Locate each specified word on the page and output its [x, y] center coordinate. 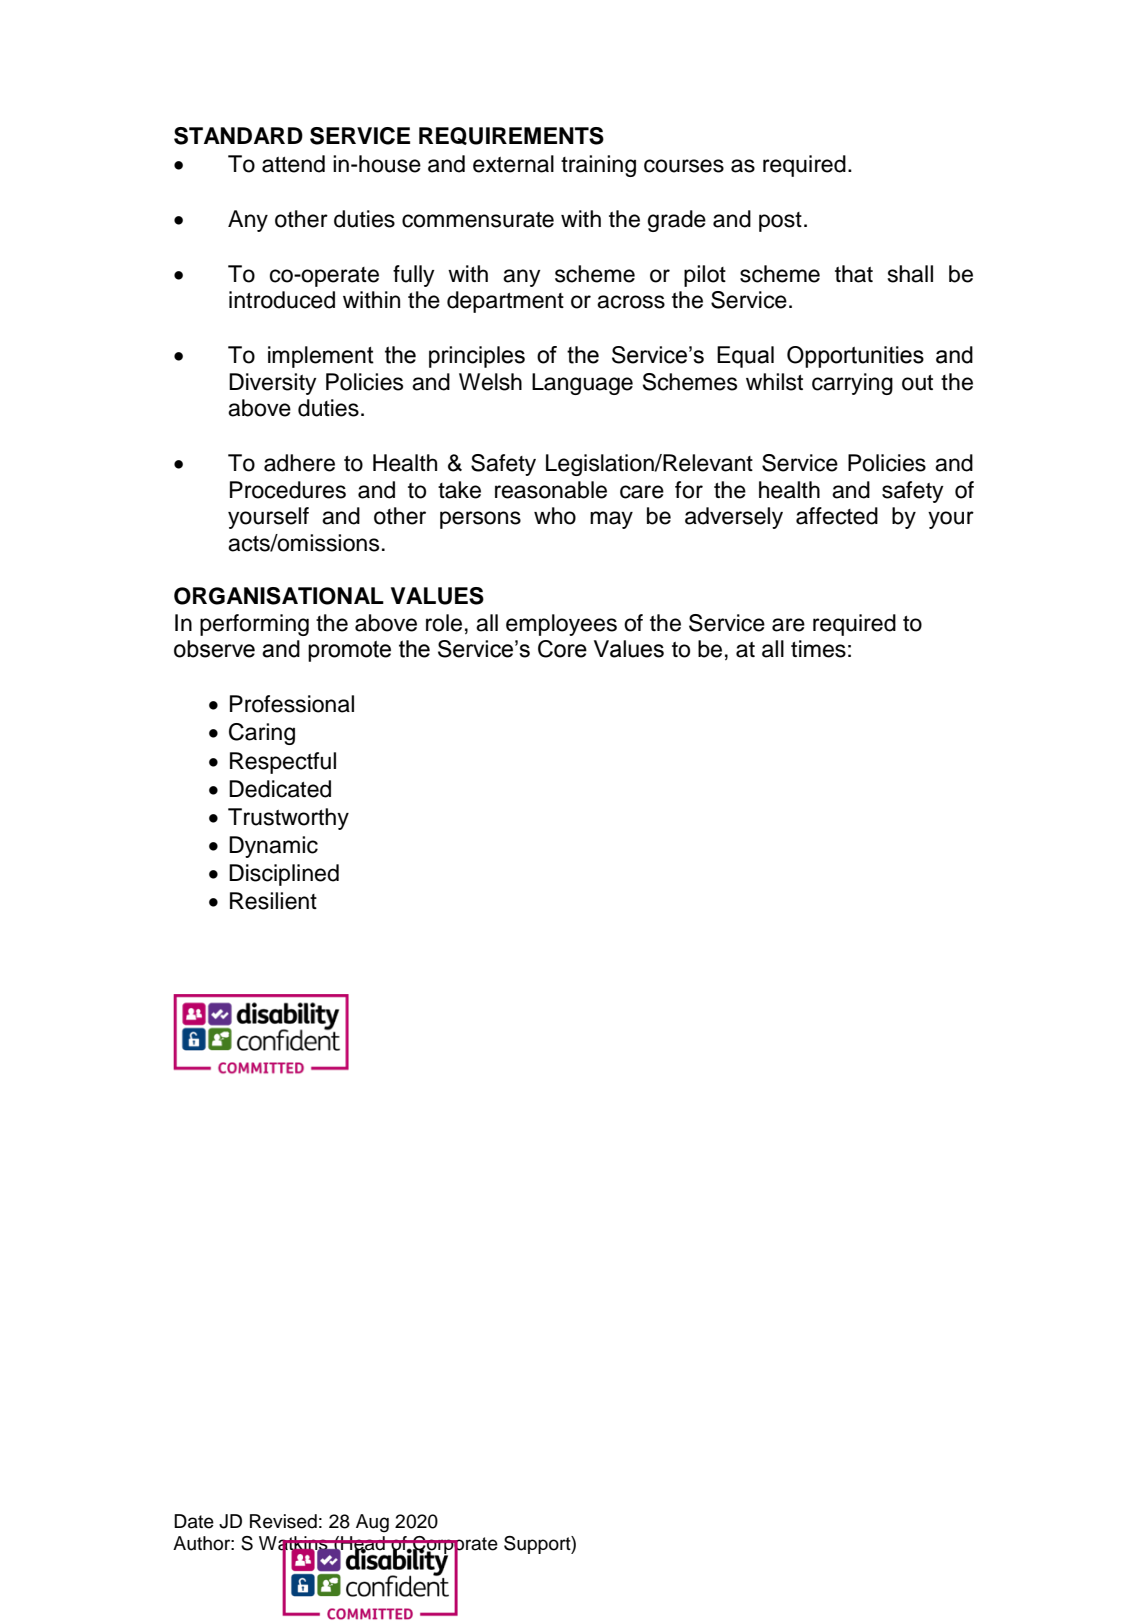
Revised [283, 1521]
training [598, 166]
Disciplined [284, 875]
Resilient [273, 901]
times [818, 649]
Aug [372, 1523]
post [780, 222]
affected [837, 516]
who [555, 516]
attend [293, 164]
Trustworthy [288, 819]
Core [562, 649]
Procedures [288, 490]
